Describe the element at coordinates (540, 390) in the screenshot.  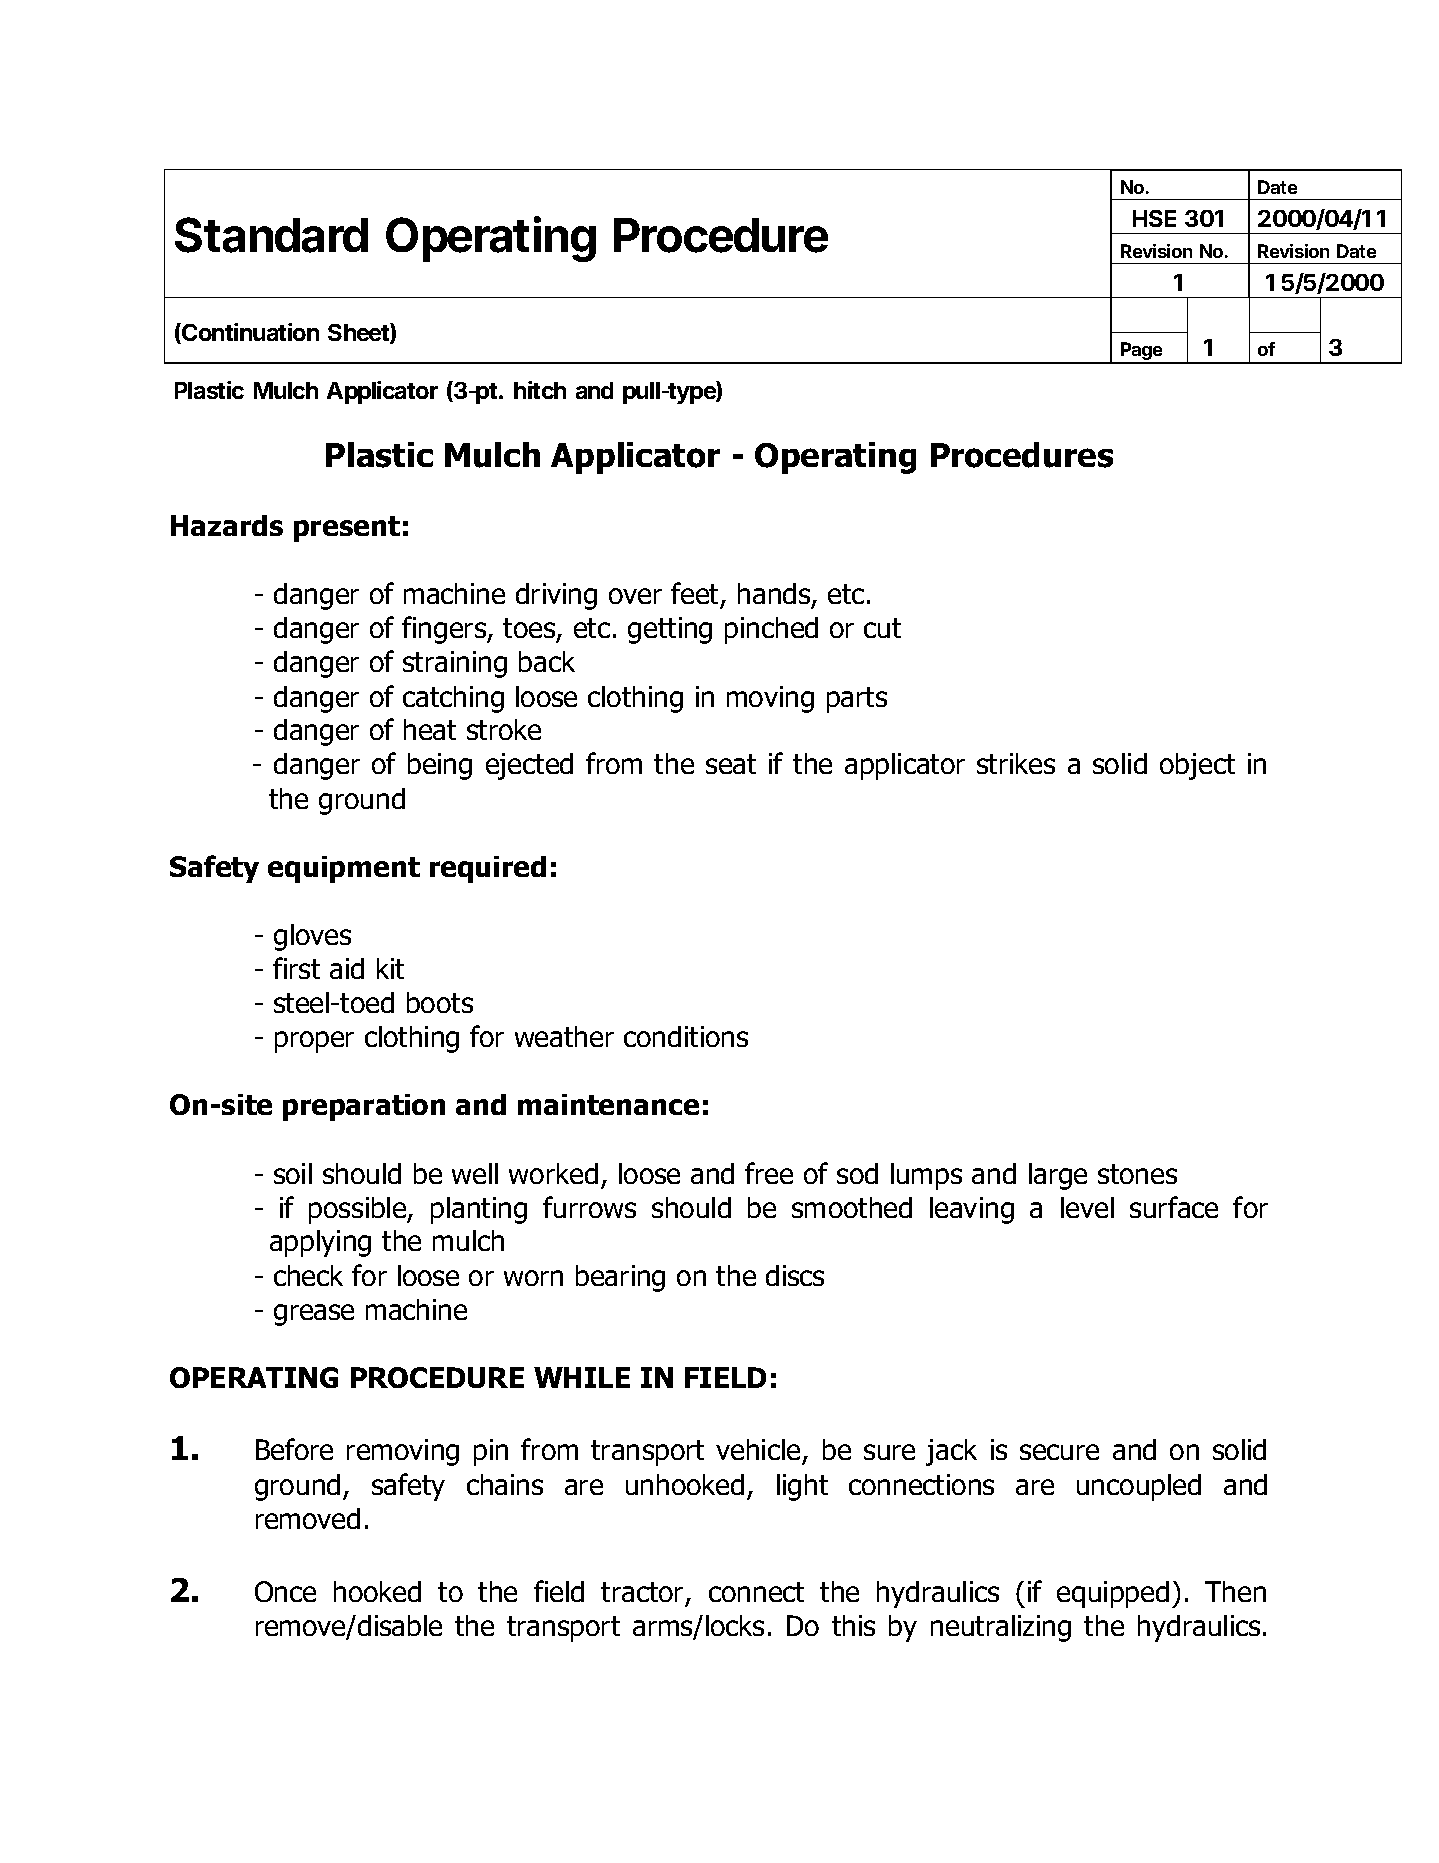
I see `hitch` at that location.
